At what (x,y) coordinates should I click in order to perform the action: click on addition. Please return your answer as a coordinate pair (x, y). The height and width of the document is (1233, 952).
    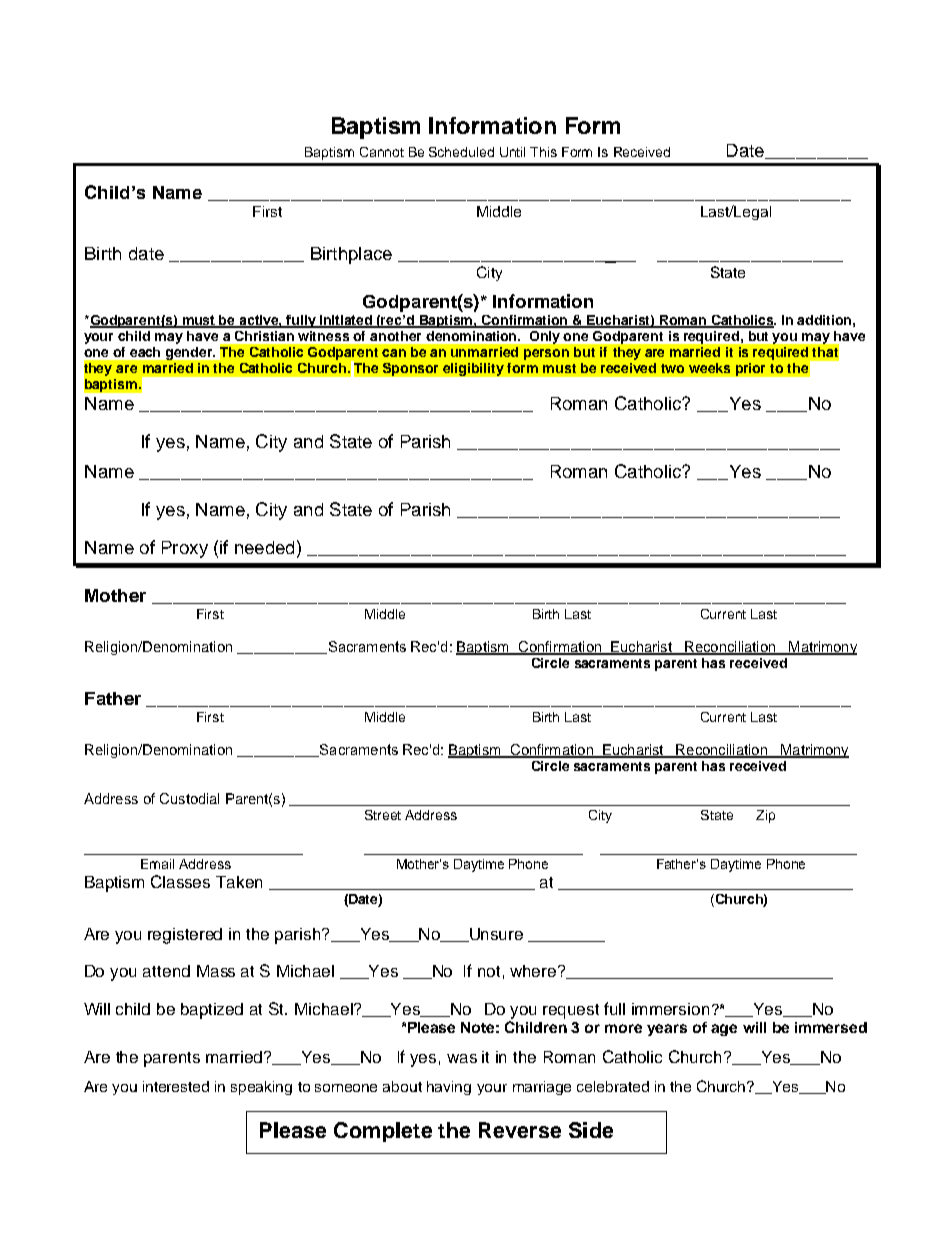
    Looking at the image, I should click on (824, 320).
